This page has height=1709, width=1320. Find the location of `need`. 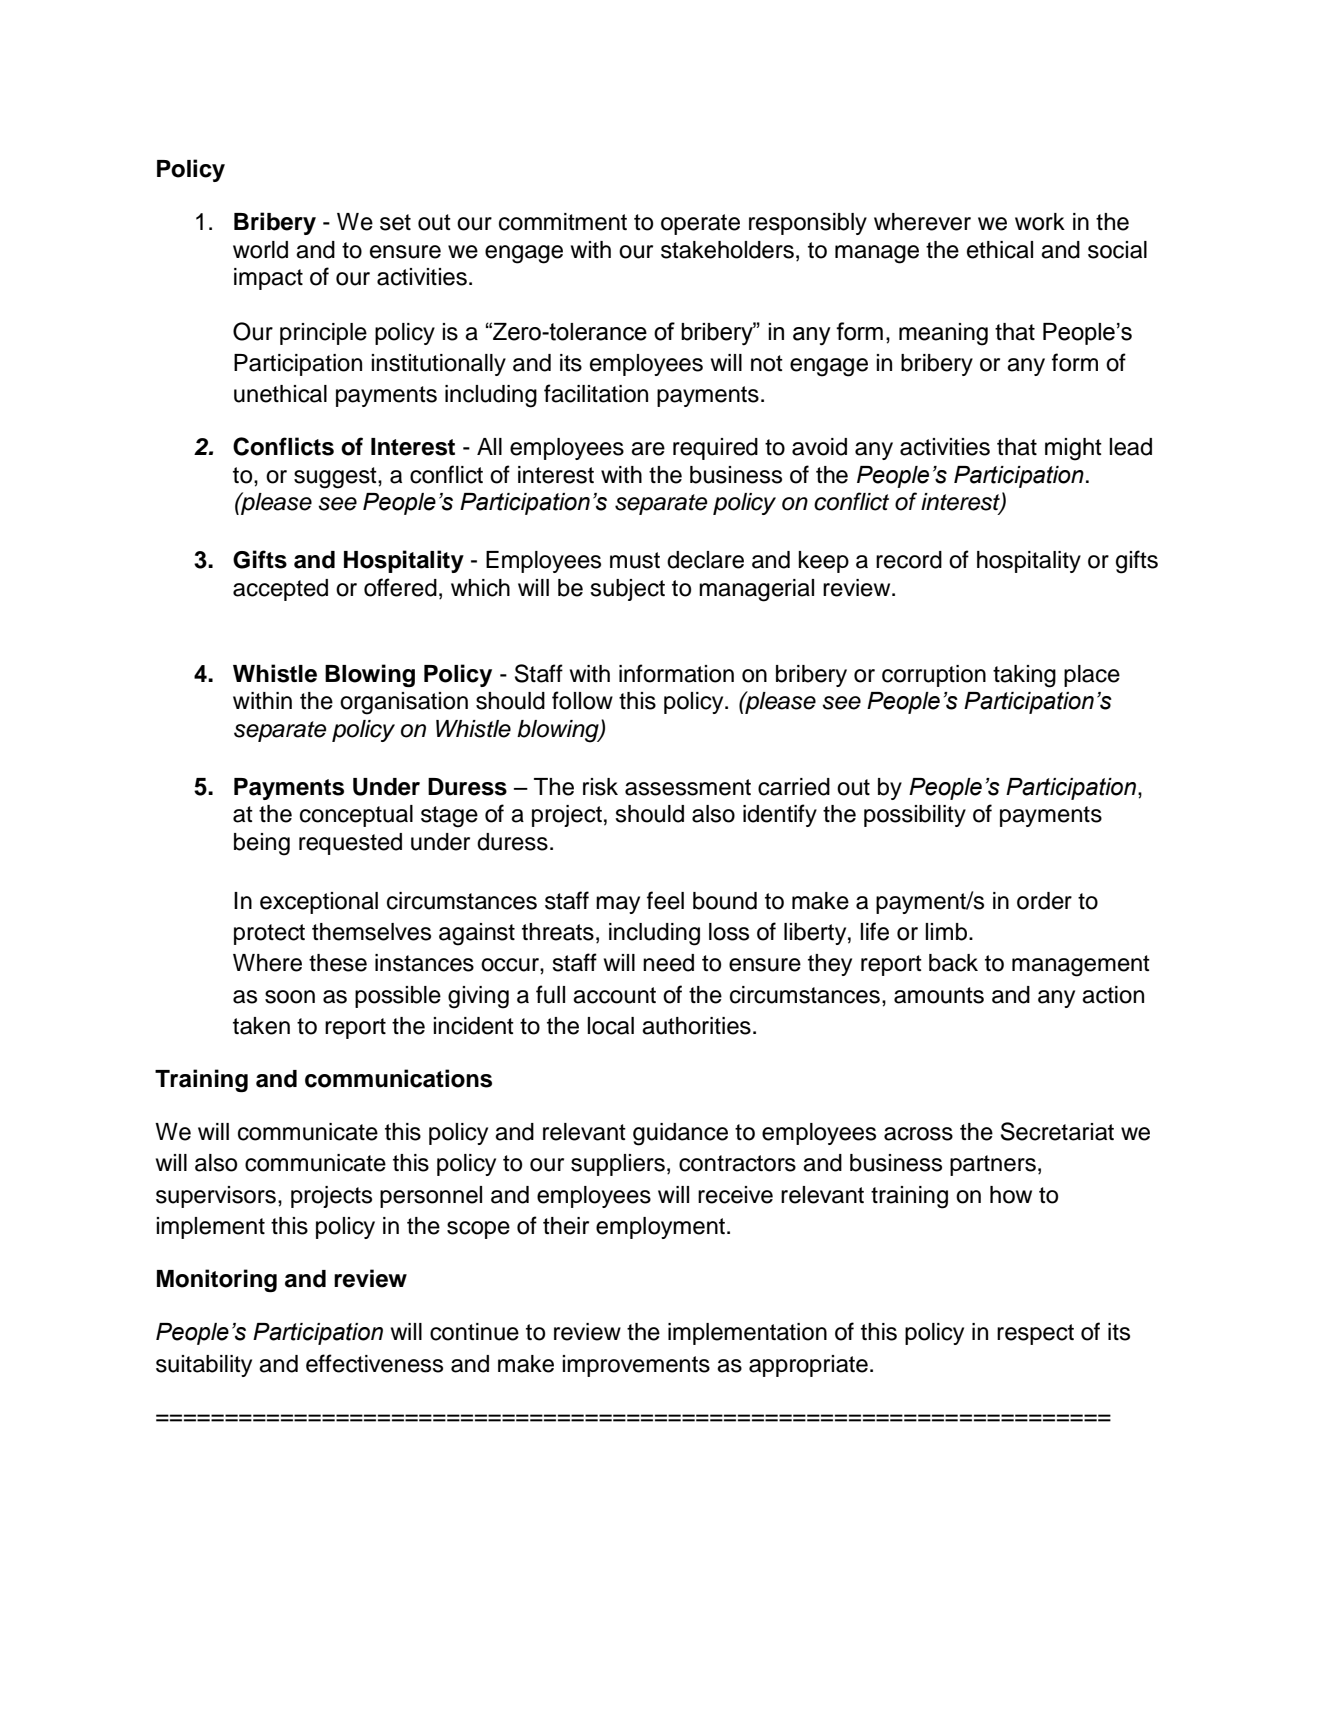

need is located at coordinates (668, 963).
